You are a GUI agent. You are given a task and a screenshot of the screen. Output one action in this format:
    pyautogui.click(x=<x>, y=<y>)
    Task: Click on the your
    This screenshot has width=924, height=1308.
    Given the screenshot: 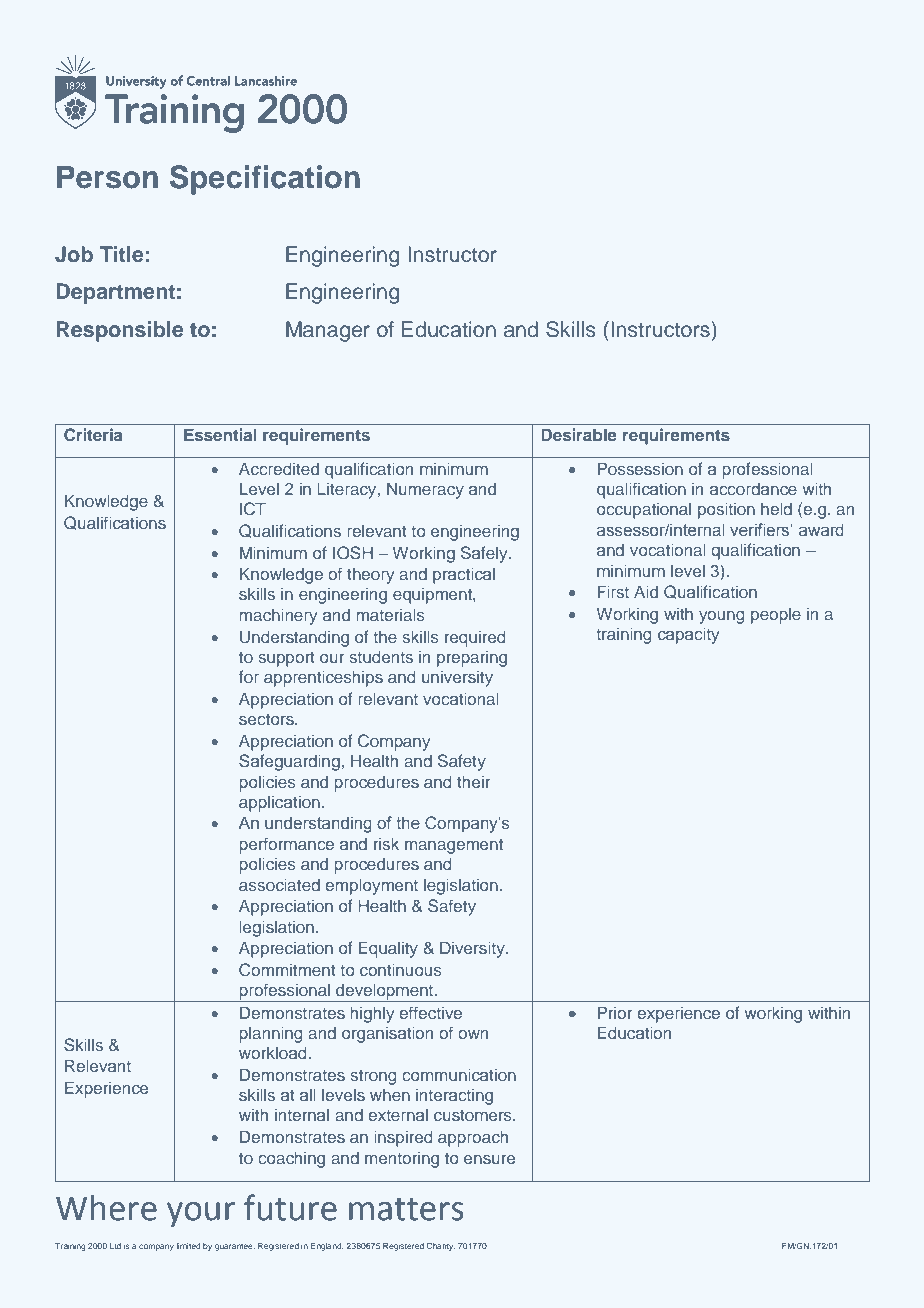 What is the action you would take?
    pyautogui.click(x=201, y=1214)
